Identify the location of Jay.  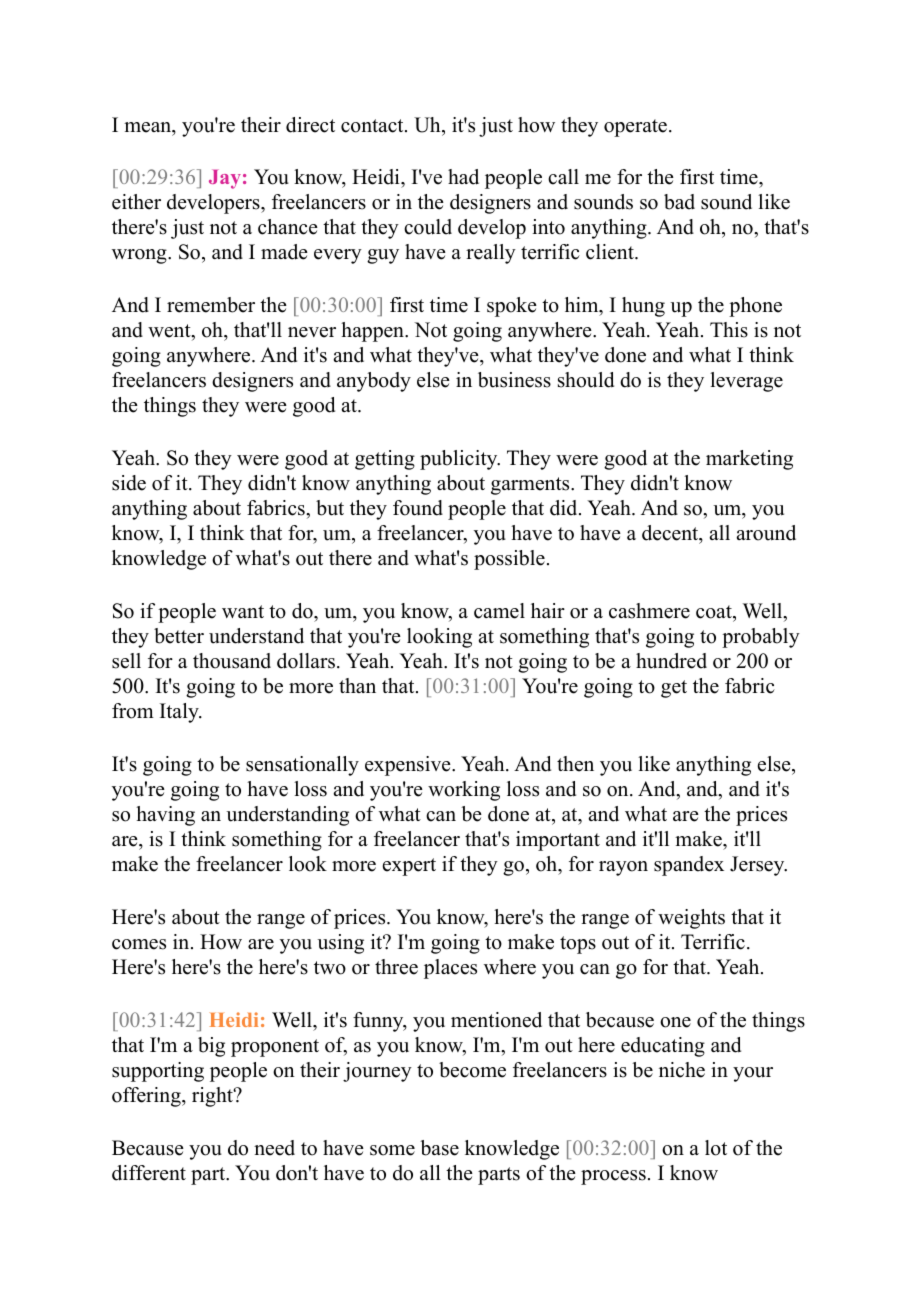
(225, 179).
